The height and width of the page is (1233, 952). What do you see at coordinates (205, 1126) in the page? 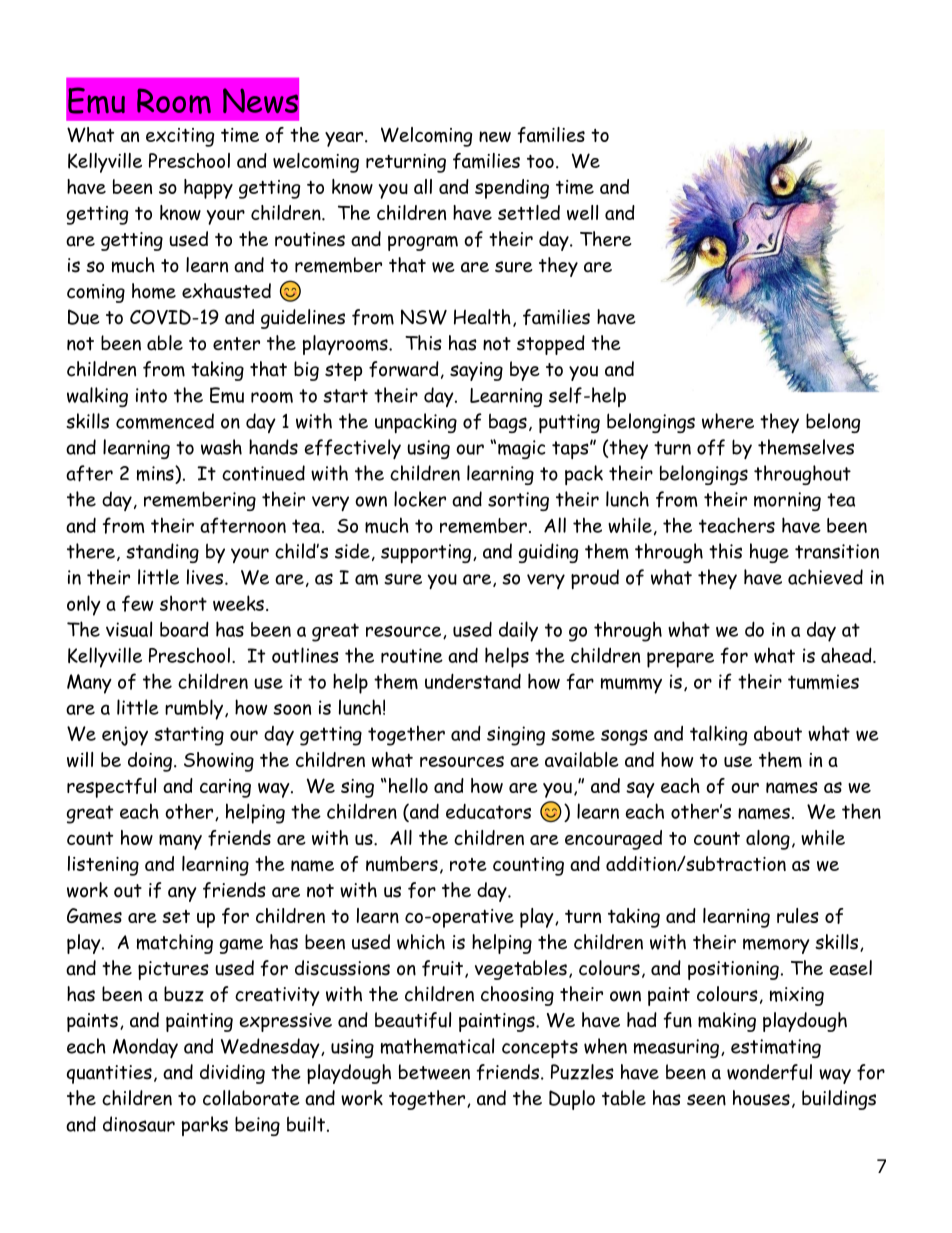
I see `parks` at bounding box center [205, 1126].
